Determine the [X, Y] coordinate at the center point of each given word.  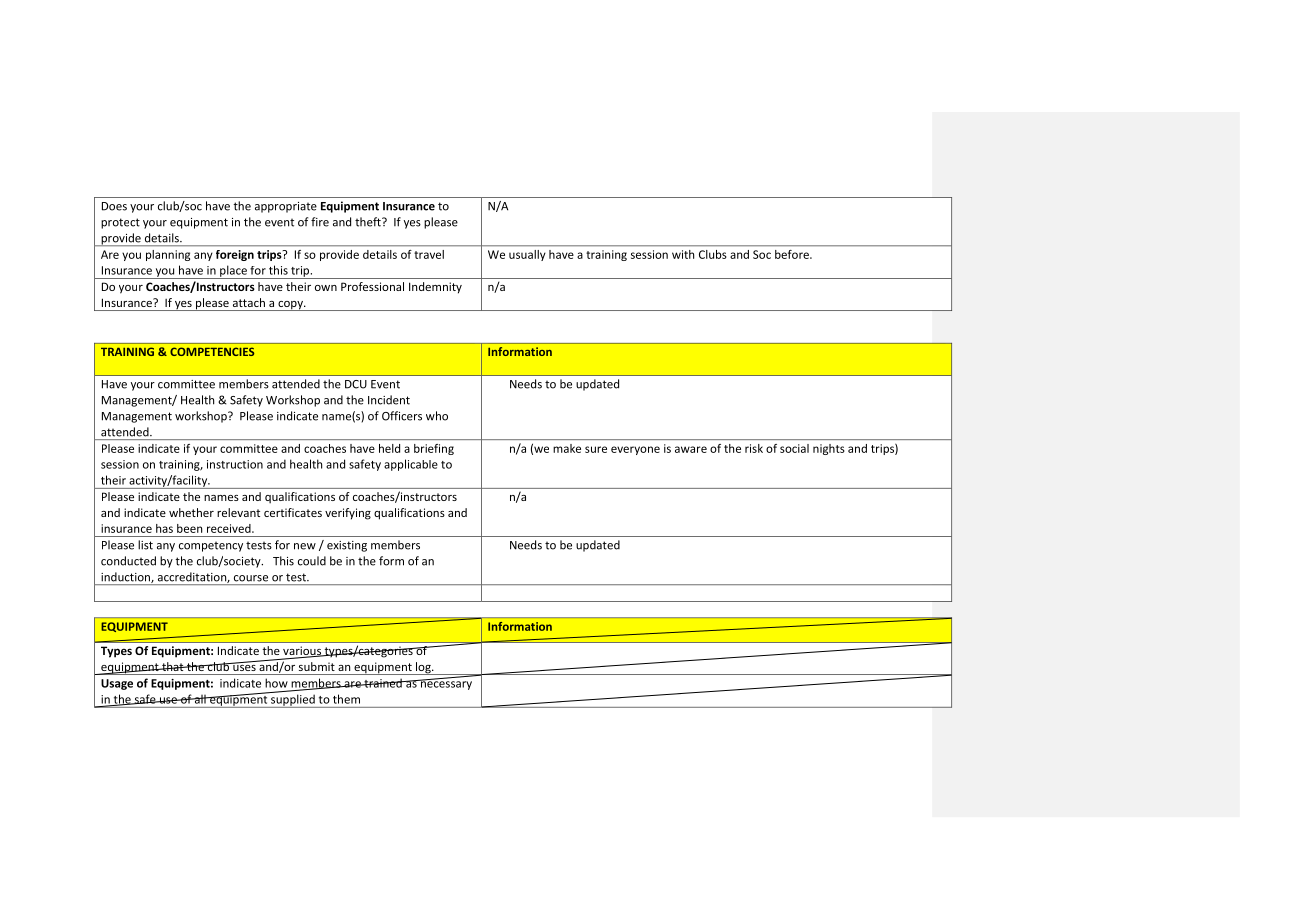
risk [754, 448]
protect [120, 223]
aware [691, 449]
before [793, 254]
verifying [348, 514]
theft [369, 222]
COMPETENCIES [212, 351]
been [189, 528]
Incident [389, 400]
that [173, 666]
